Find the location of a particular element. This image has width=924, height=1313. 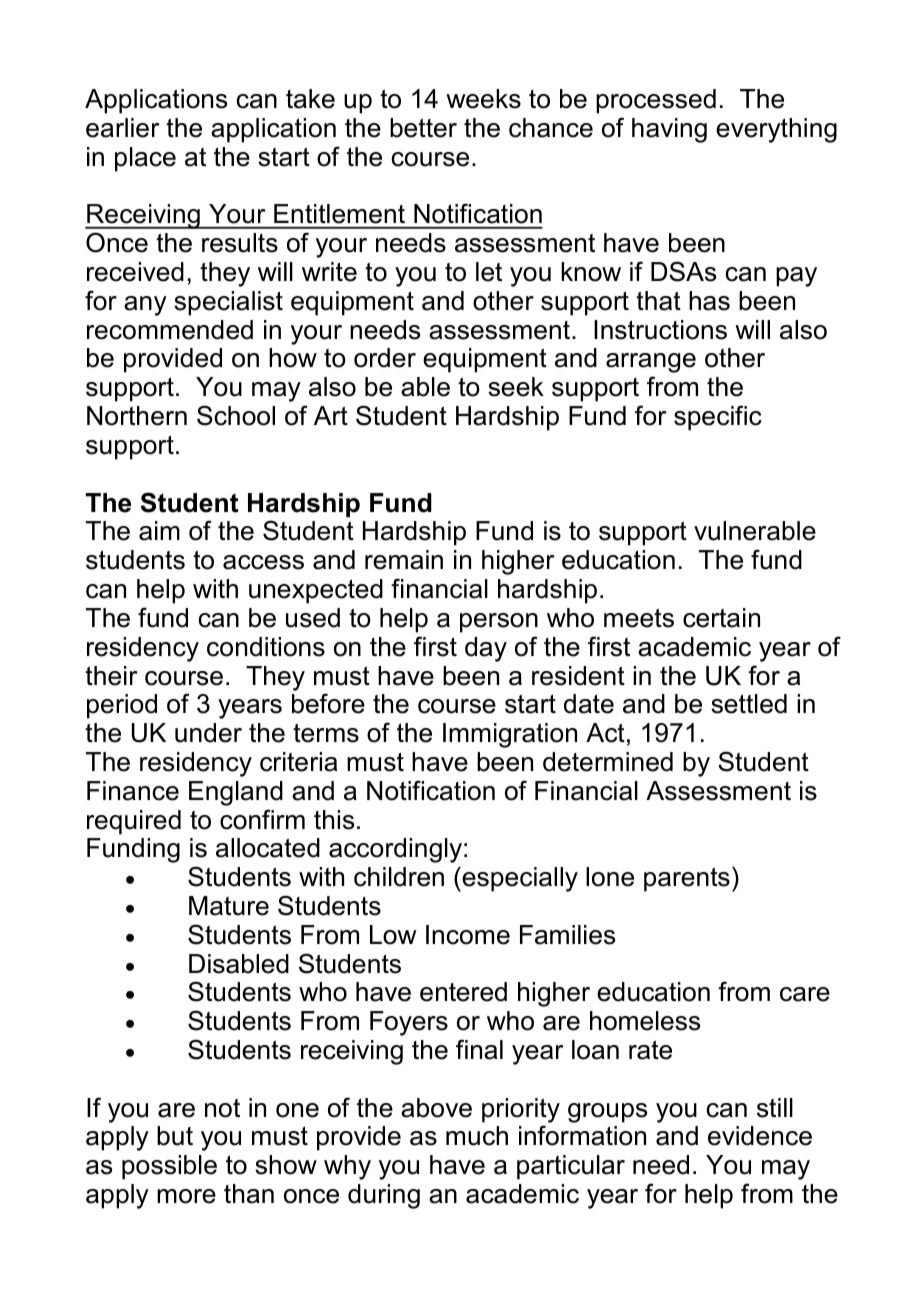

certain is located at coordinates (721, 618).
